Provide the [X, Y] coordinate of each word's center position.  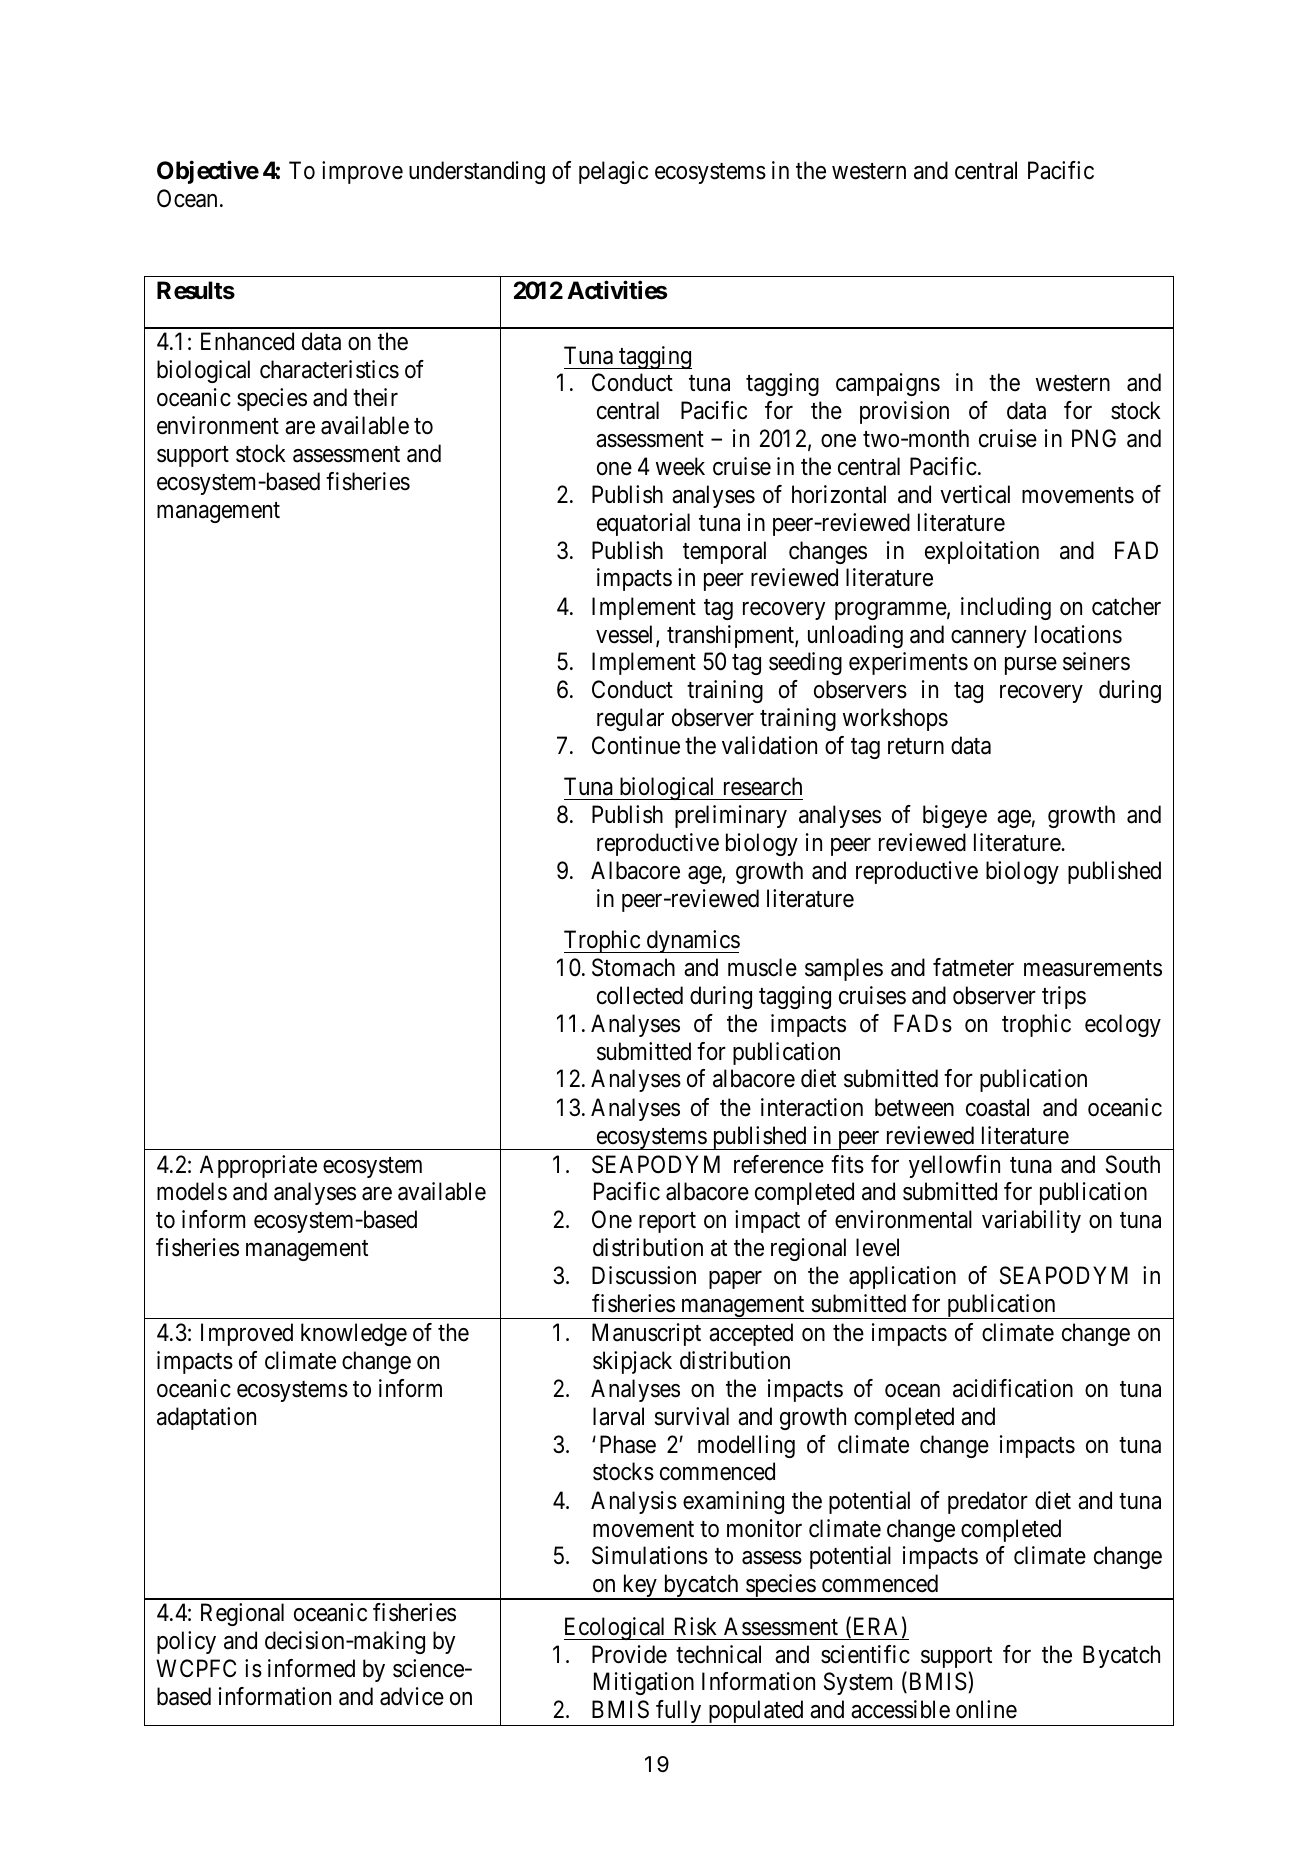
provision [904, 412]
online [986, 1709]
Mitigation [644, 1683]
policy [186, 1642]
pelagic [613, 172]
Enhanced [247, 341]
